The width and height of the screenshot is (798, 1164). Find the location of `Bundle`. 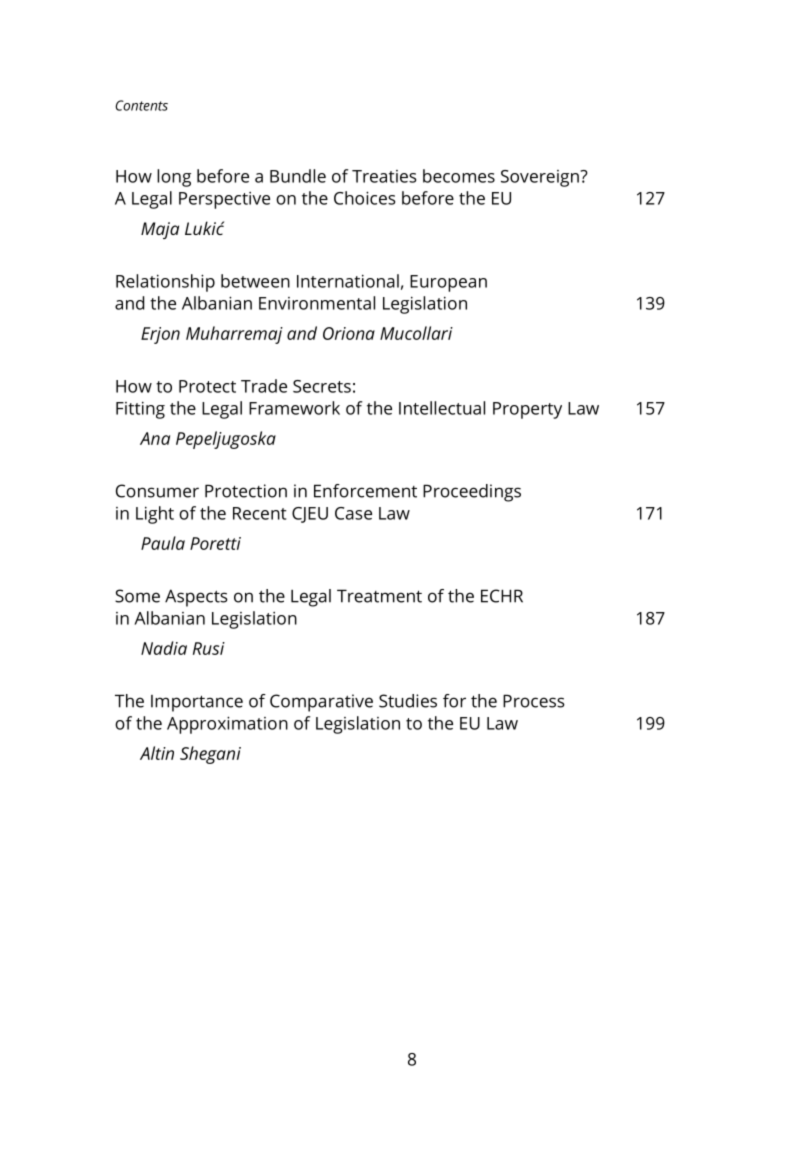

Bundle is located at coordinates (298, 176).
